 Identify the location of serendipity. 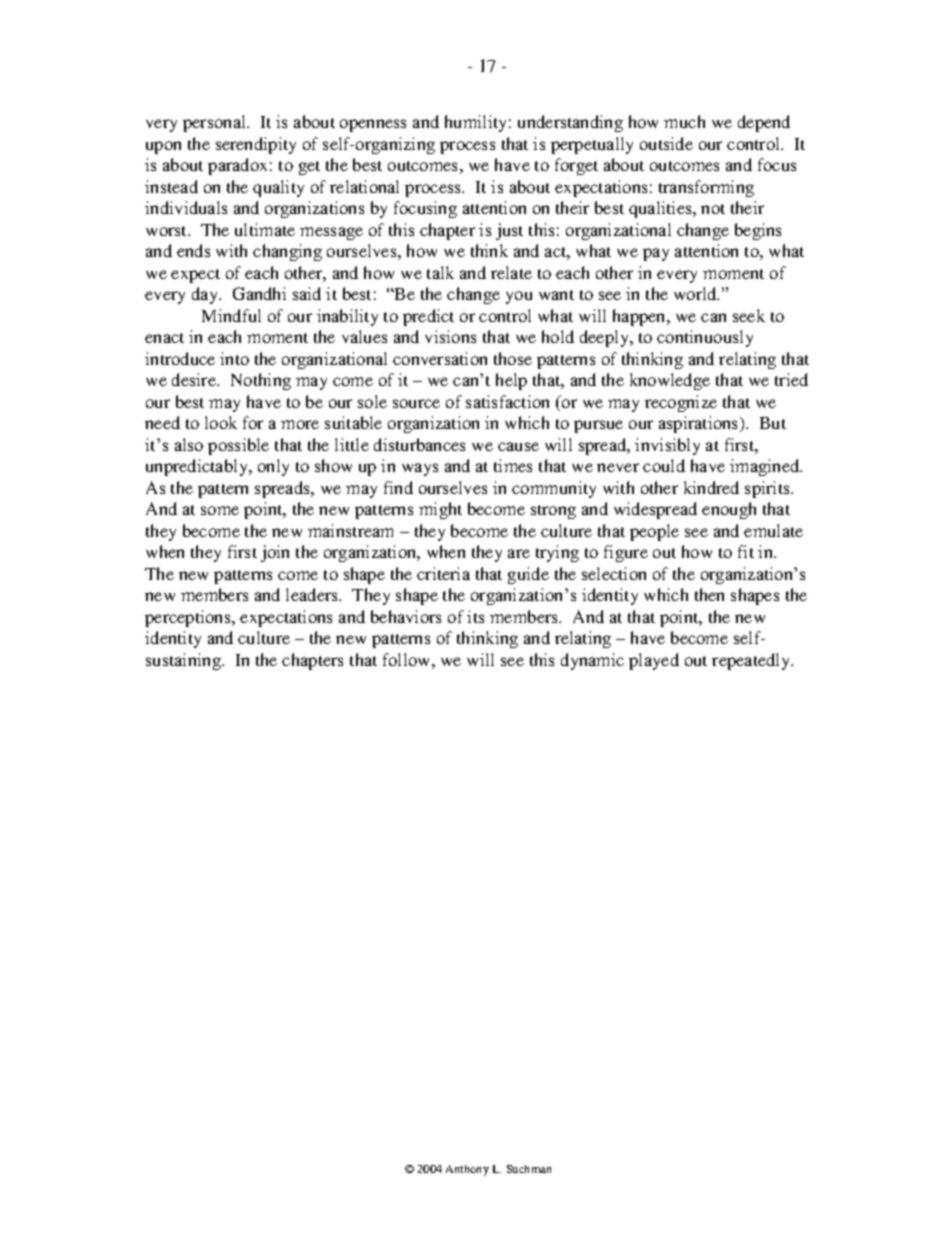
(256, 145).
